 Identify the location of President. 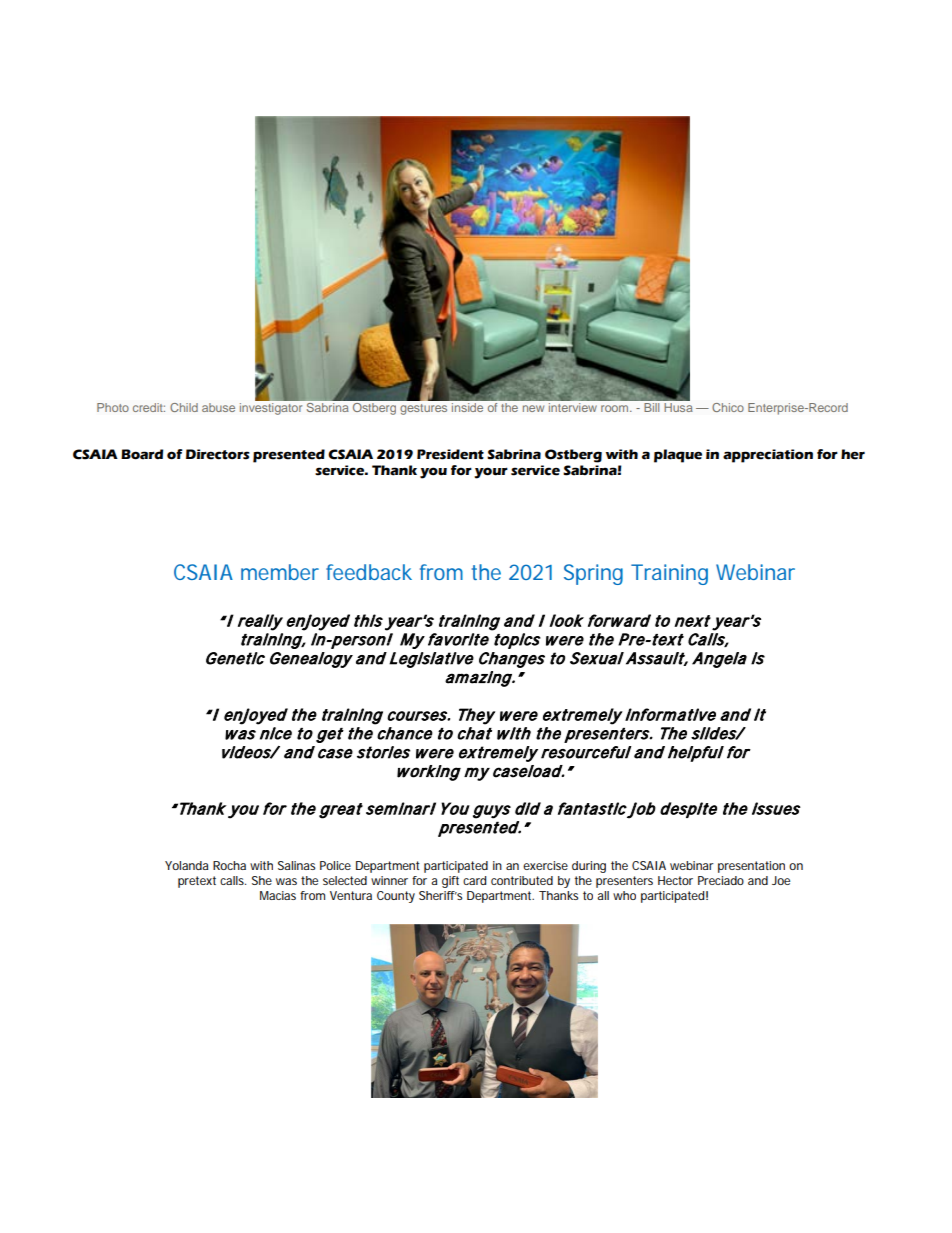
(450, 454).
